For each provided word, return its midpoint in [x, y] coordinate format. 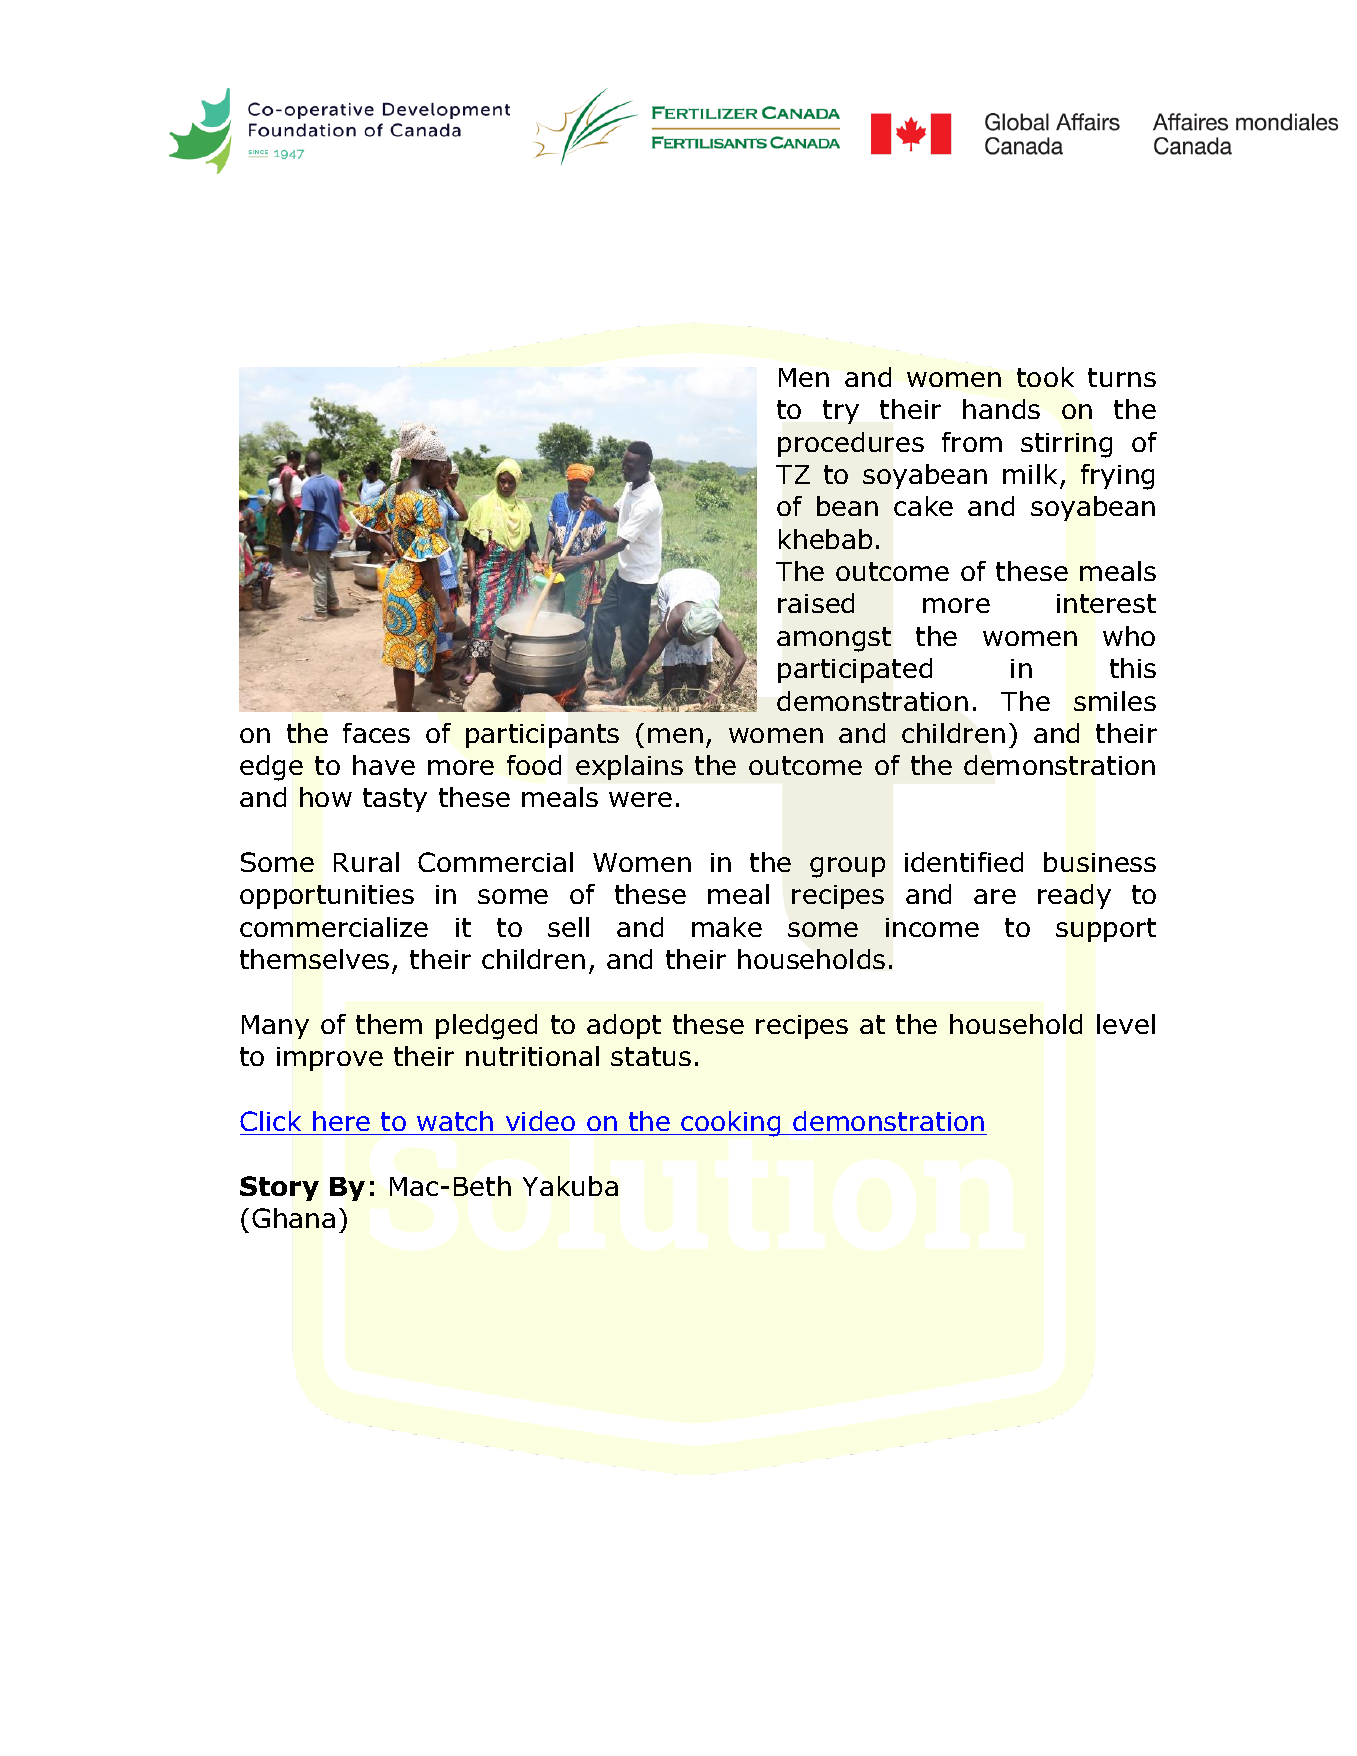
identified [964, 862]
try [841, 412]
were [640, 799]
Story [279, 1188]
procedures [851, 444]
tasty [395, 800]
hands [1001, 409]
